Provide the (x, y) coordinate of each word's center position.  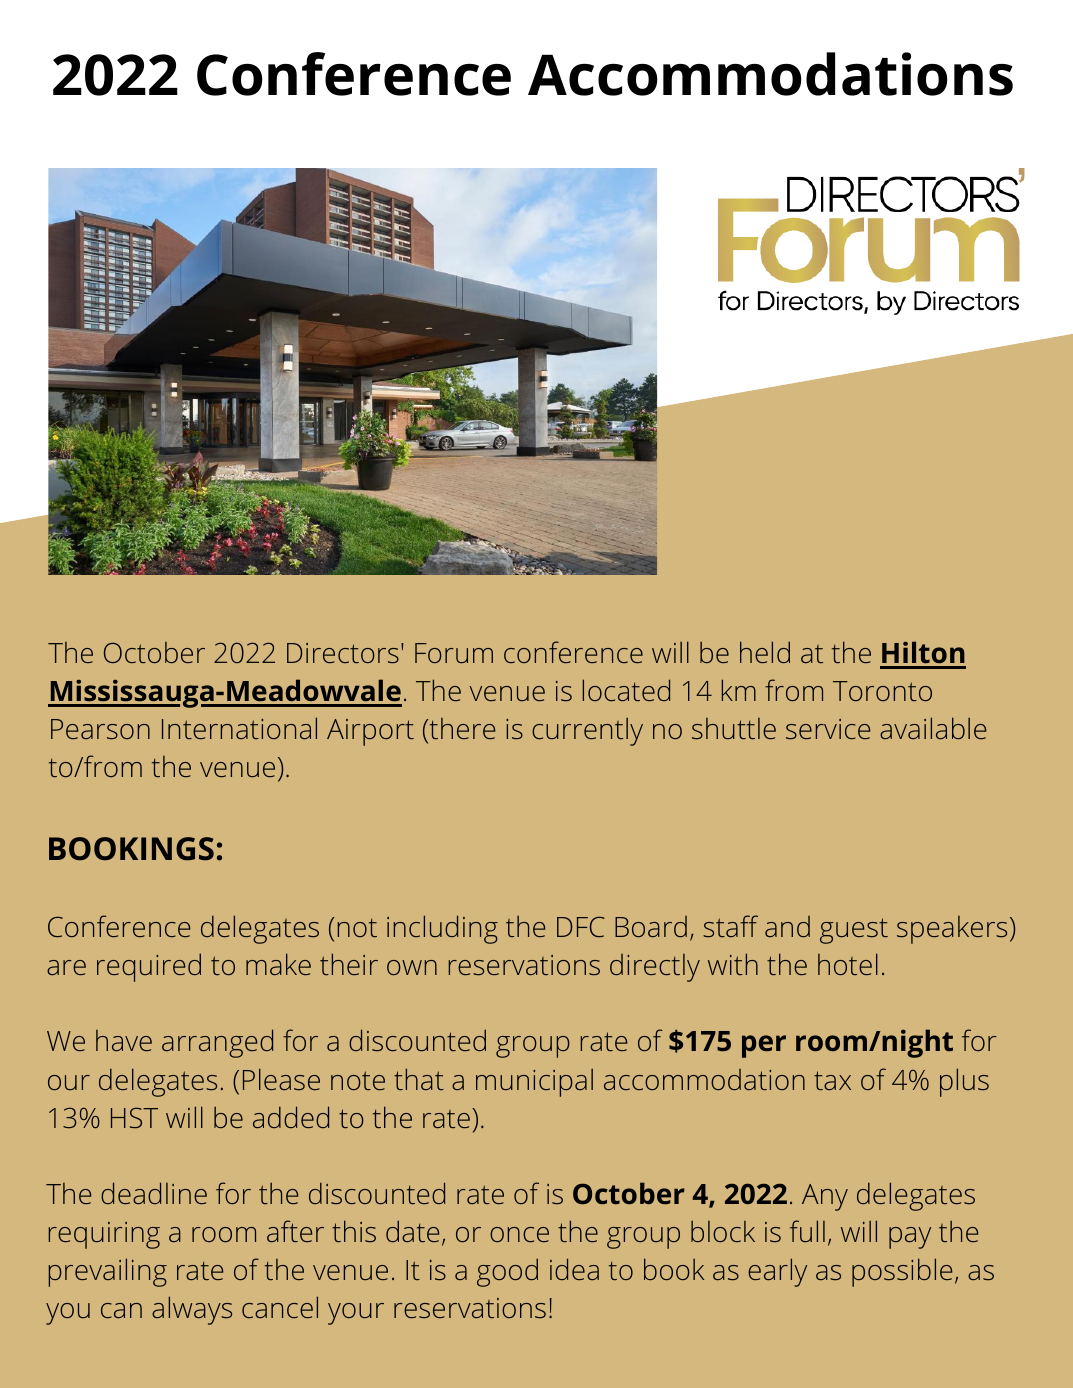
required (149, 967)
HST (134, 1117)
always (192, 1310)
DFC (580, 926)
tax (832, 1080)
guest (854, 931)
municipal (534, 1083)
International (239, 728)
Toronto (882, 691)
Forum (454, 653)
